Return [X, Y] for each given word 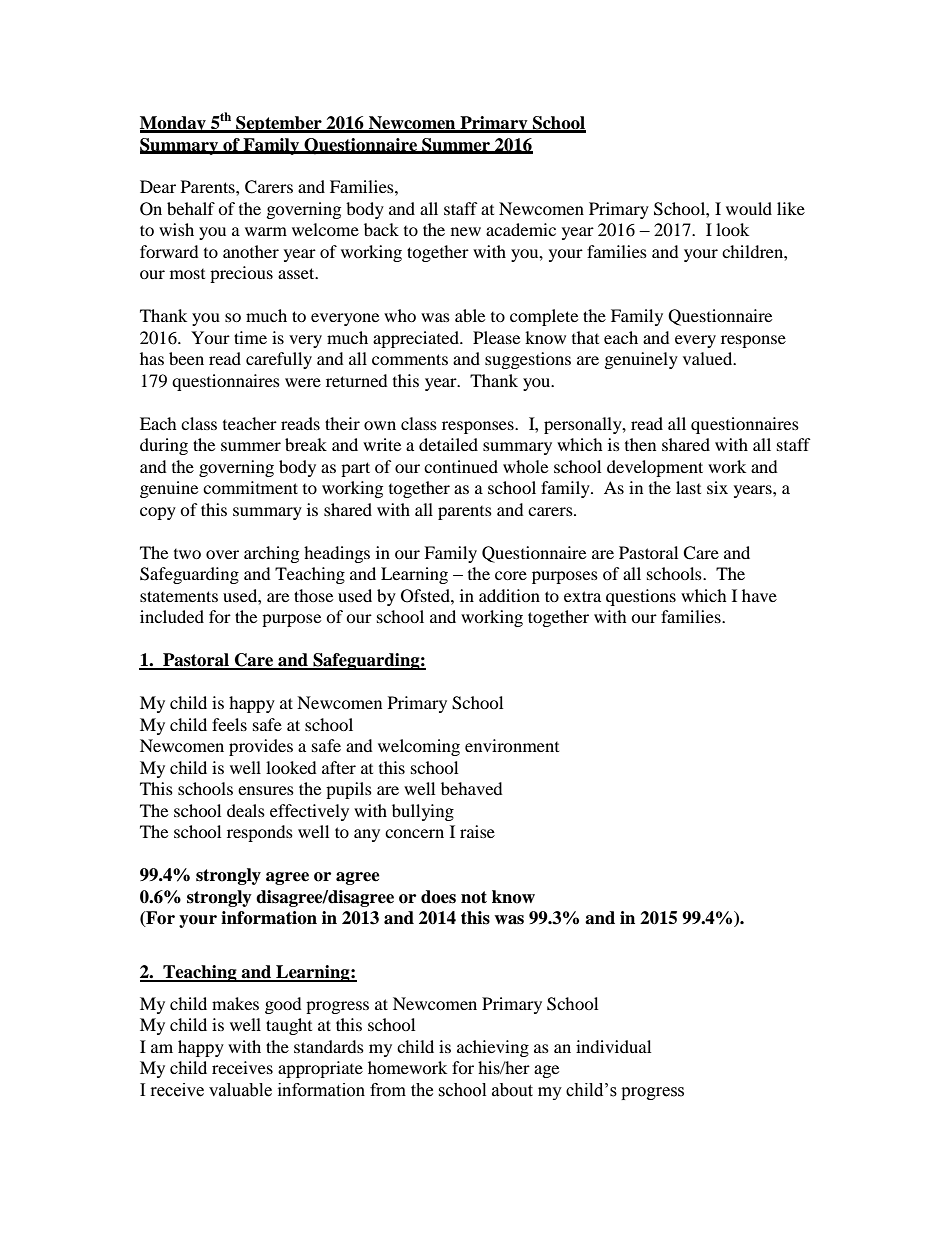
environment [512, 745]
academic [521, 229]
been [186, 358]
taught [289, 1026]
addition [509, 595]
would [749, 208]
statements [179, 596]
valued [709, 358]
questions [641, 597]
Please [496, 337]
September [279, 124]
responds [260, 833]
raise [477, 831]
